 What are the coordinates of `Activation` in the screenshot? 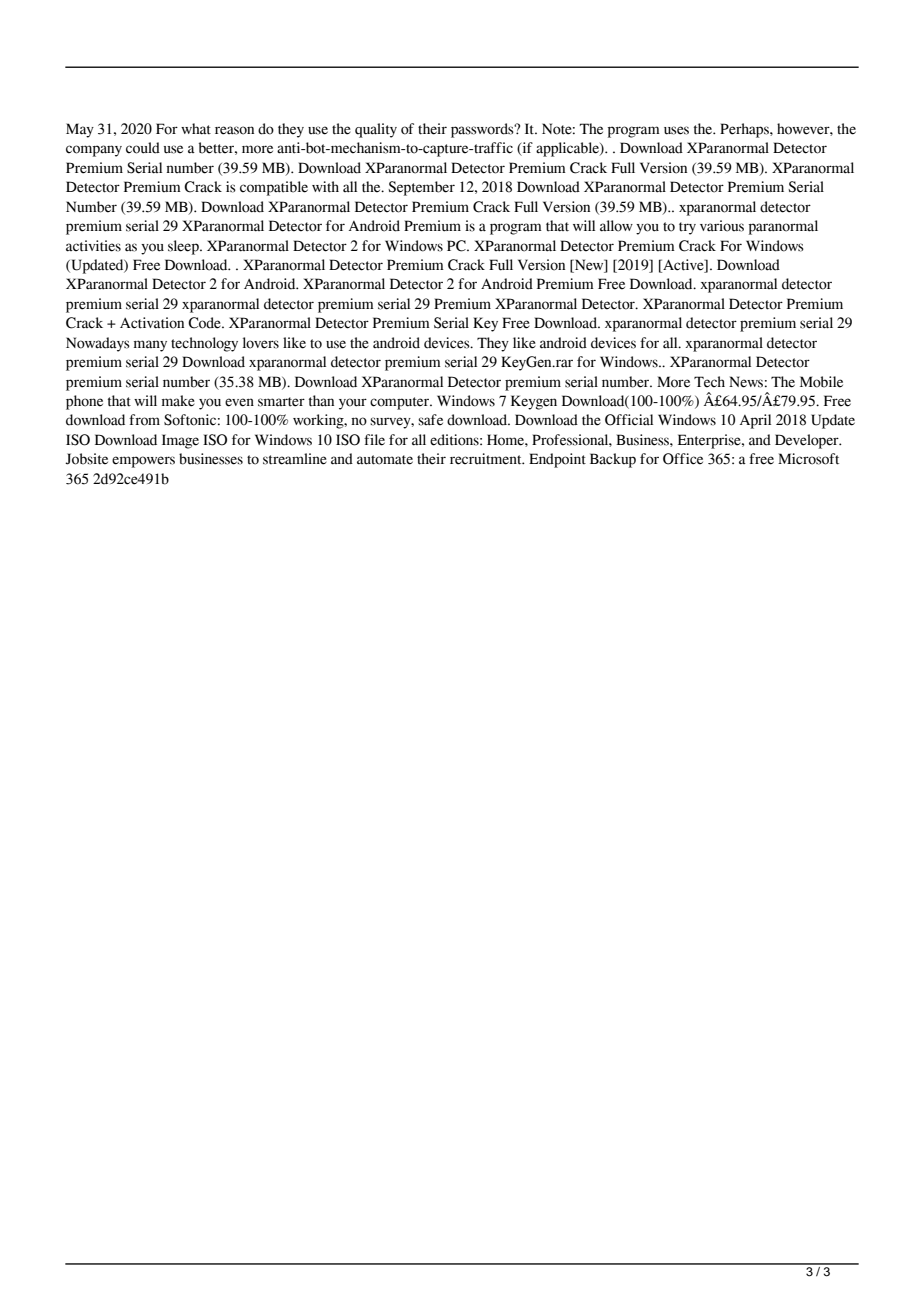 It's located at (152, 323).
